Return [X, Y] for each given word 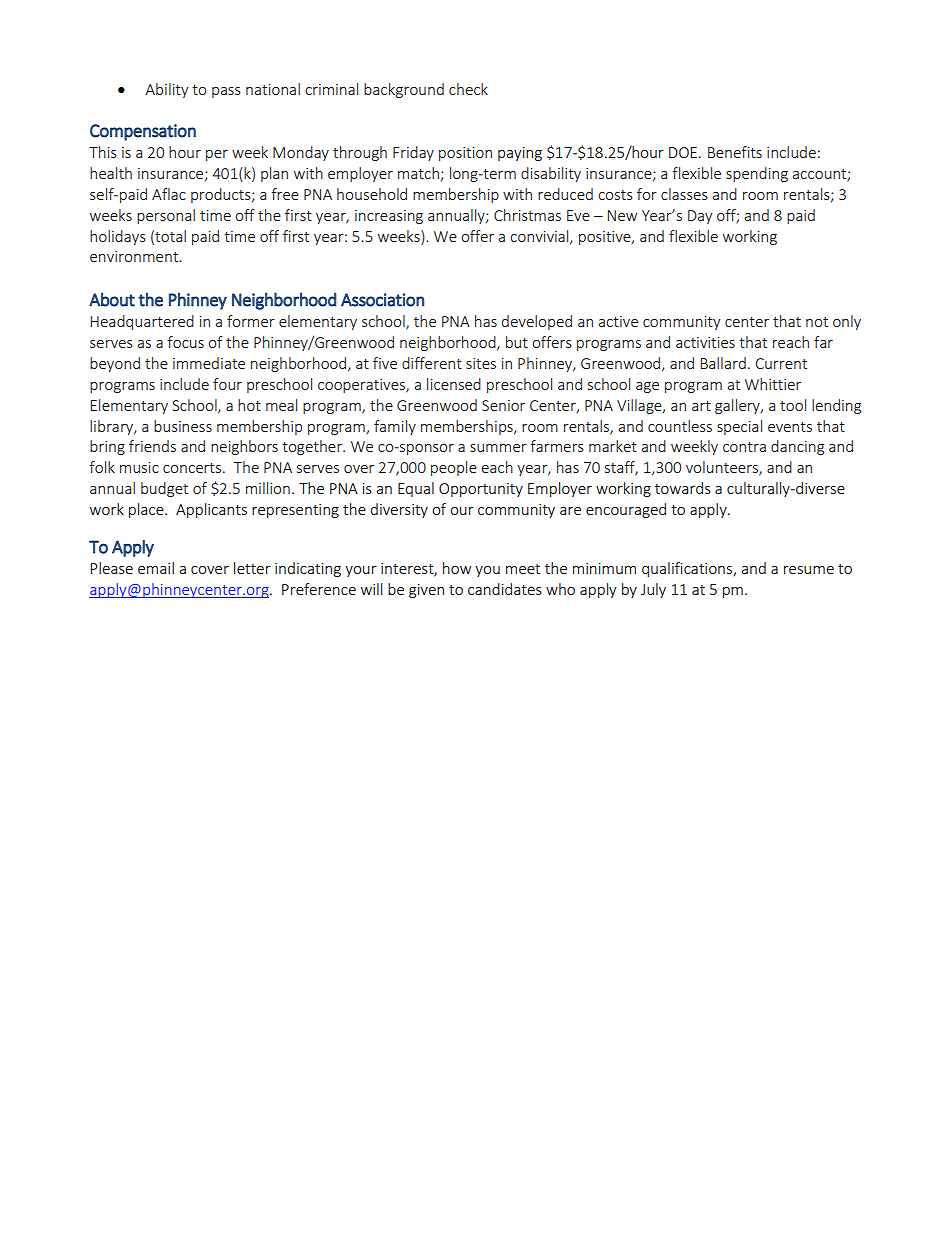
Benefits [735, 152]
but [517, 342]
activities [705, 342]
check [468, 89]
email [156, 568]
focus [185, 342]
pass [226, 92]
